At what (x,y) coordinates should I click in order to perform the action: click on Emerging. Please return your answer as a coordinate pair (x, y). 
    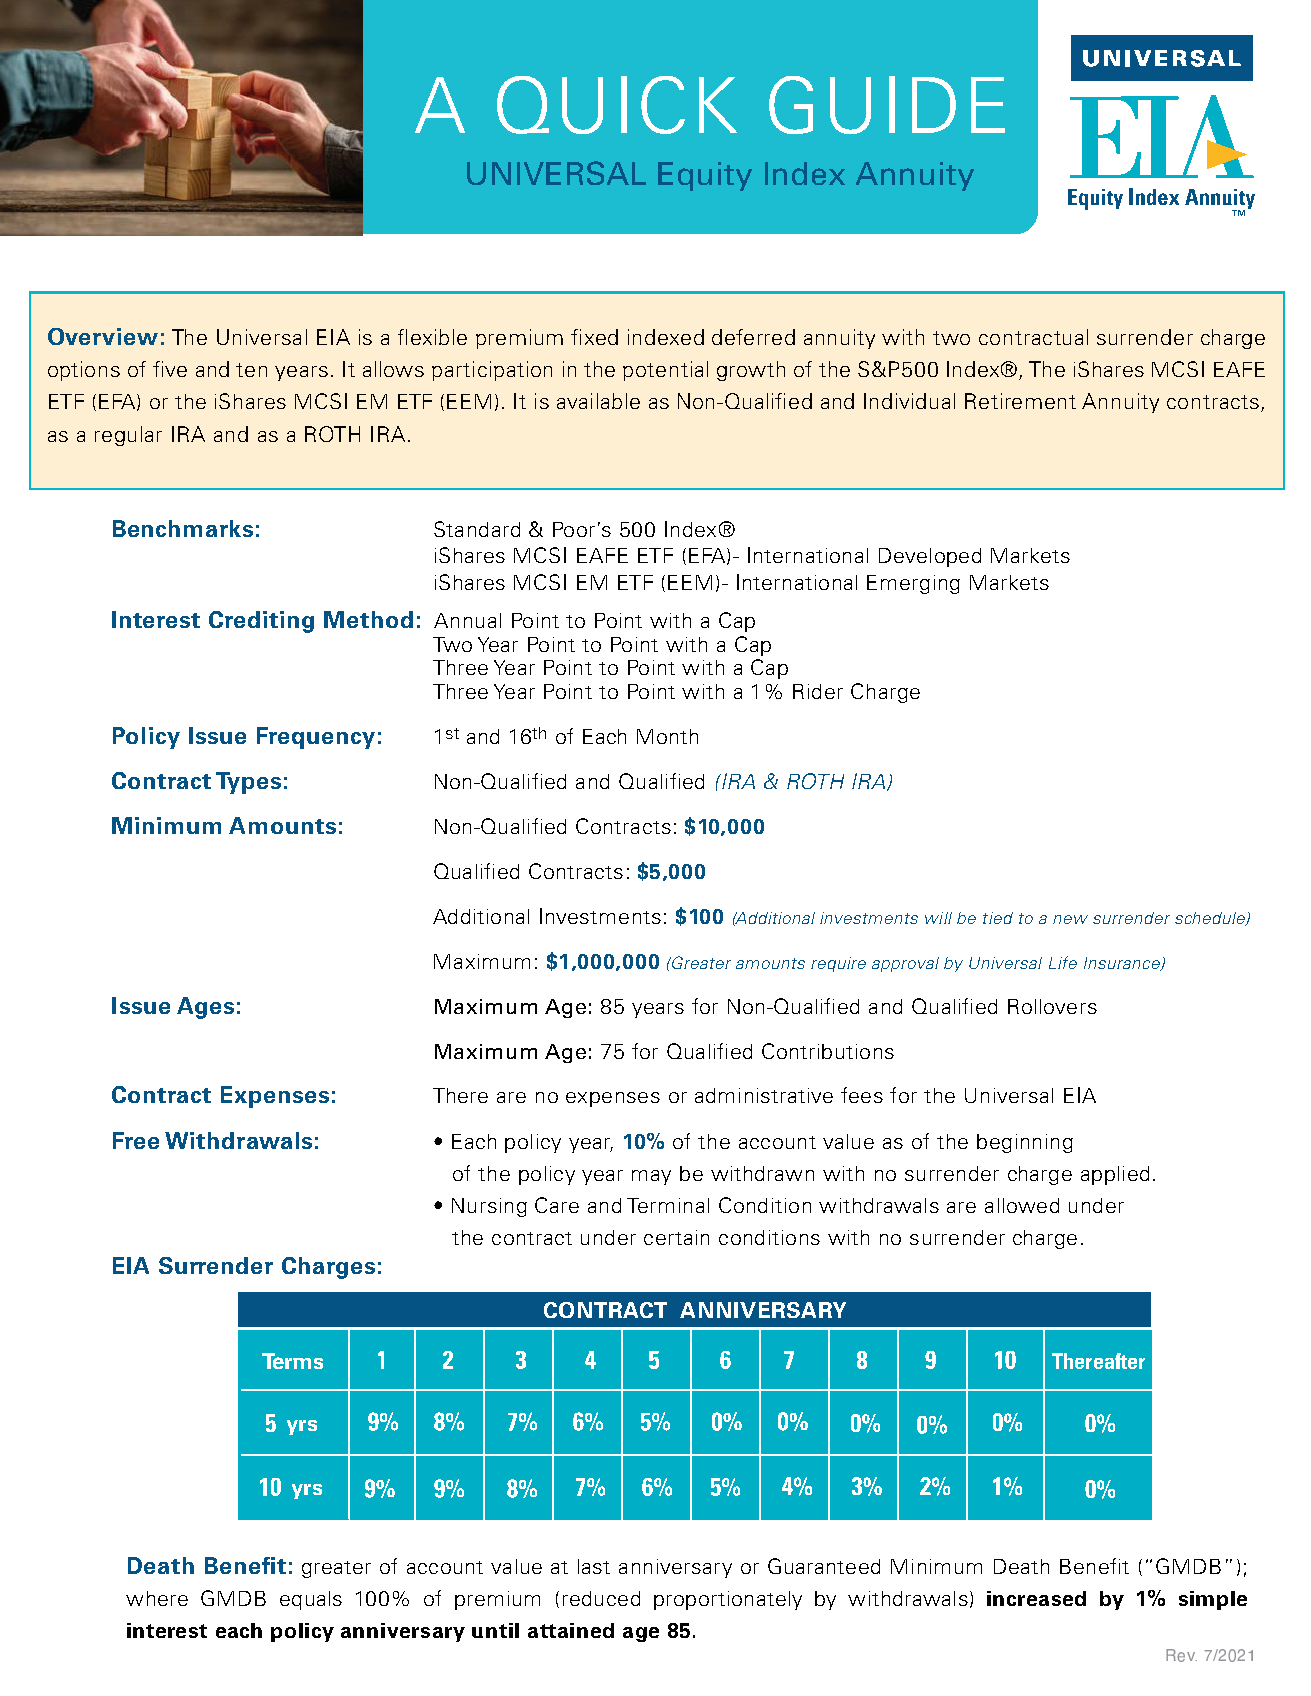
    Looking at the image, I should click on (913, 584).
